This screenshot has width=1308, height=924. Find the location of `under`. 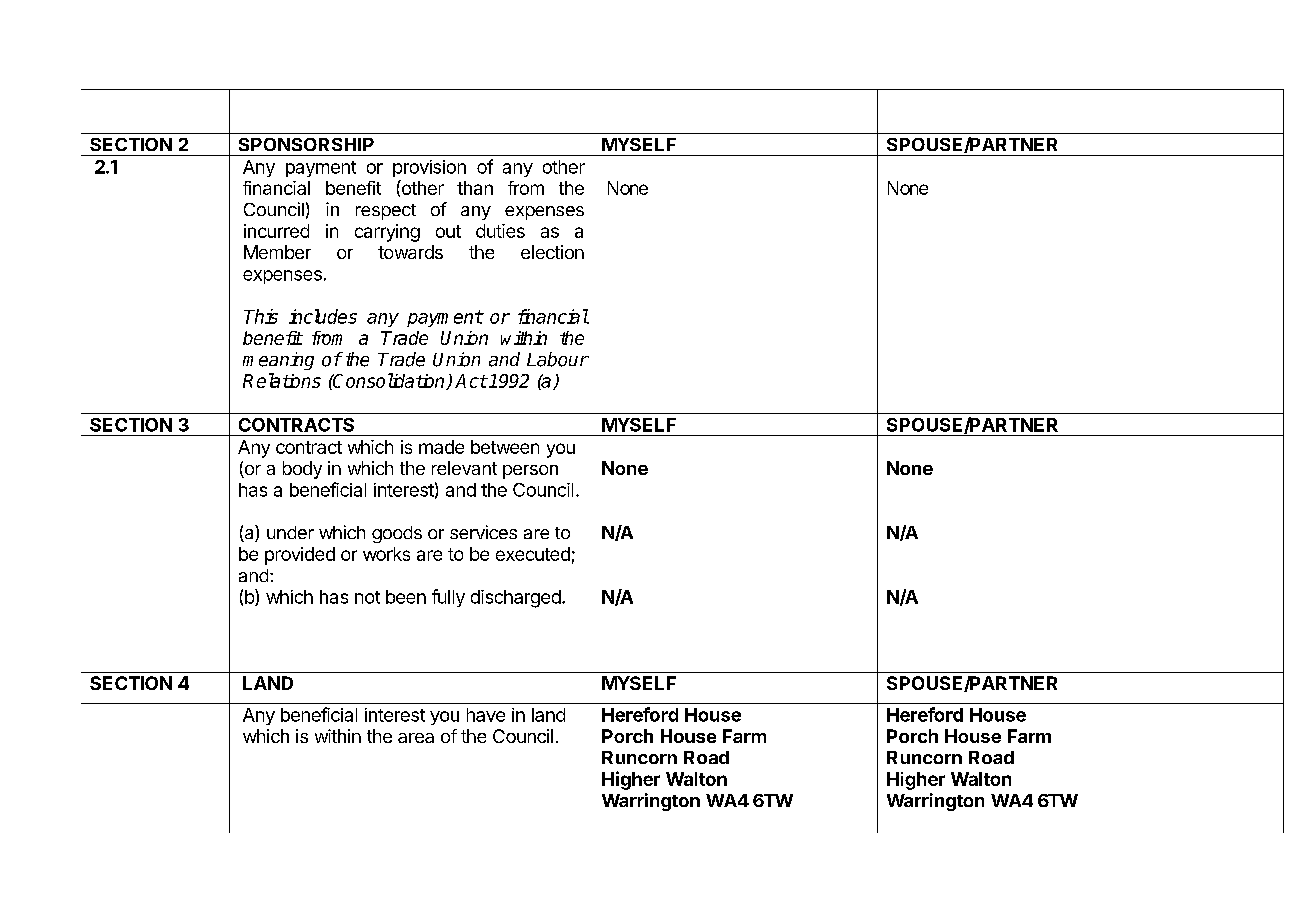

under is located at coordinates (290, 532).
